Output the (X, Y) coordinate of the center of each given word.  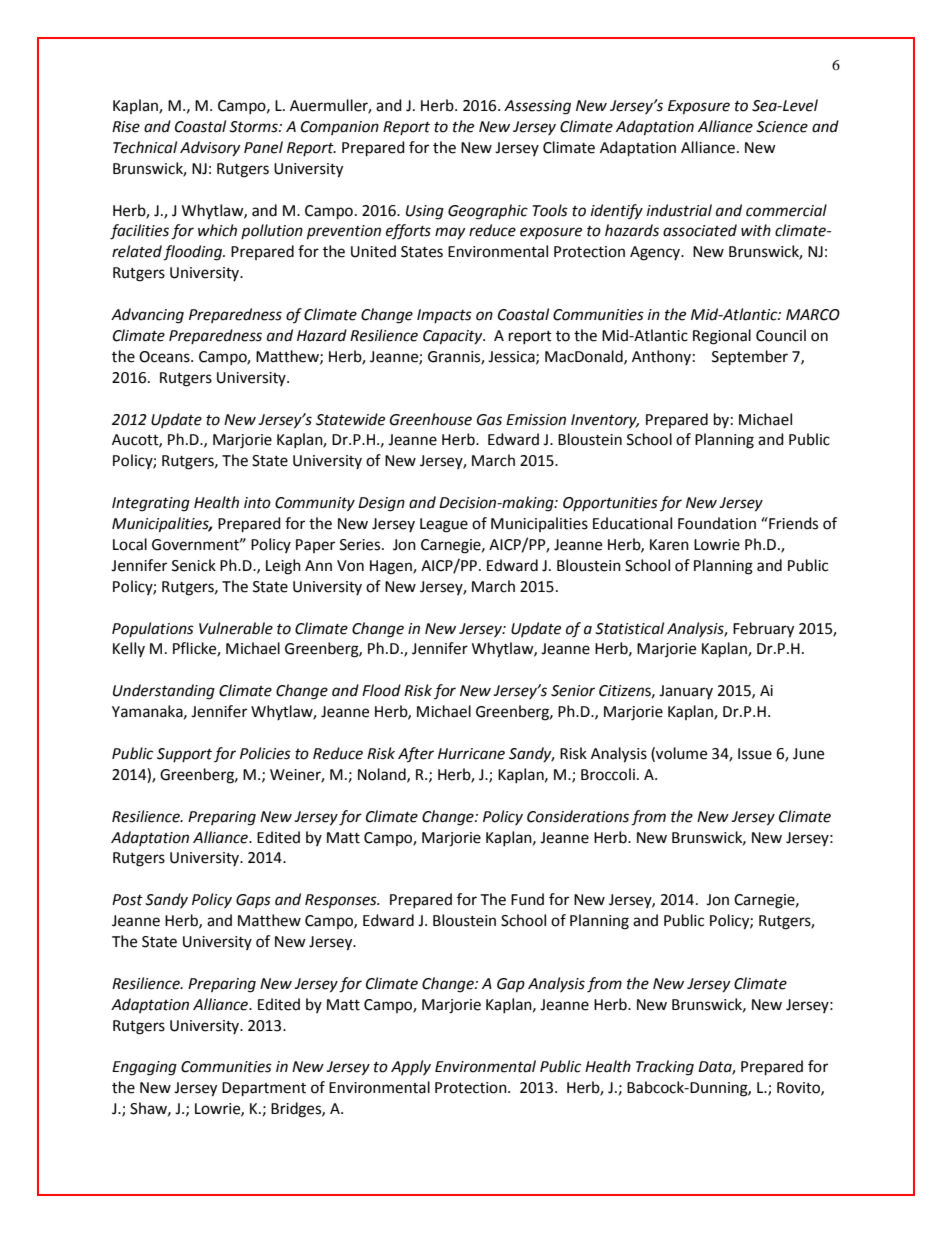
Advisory (210, 148)
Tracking (665, 1068)
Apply (411, 1067)
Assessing (537, 107)
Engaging (144, 1068)
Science (782, 127)
